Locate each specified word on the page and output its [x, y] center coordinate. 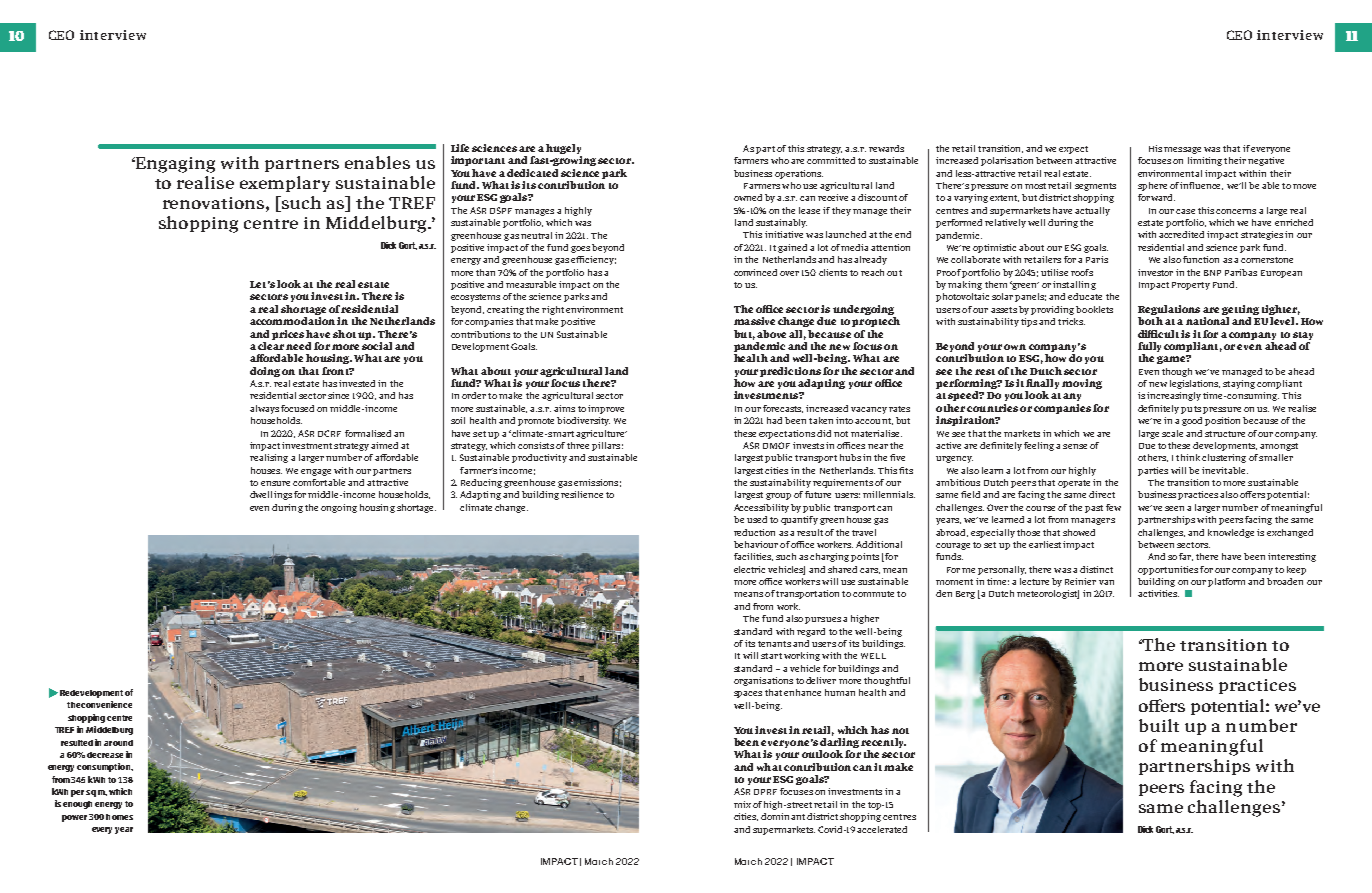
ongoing [339, 508]
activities [1158, 593]
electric [749, 569]
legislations [1195, 384]
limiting [1205, 161]
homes [119, 817]
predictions [790, 372]
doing [265, 372]
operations [799, 174]
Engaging [174, 165]
